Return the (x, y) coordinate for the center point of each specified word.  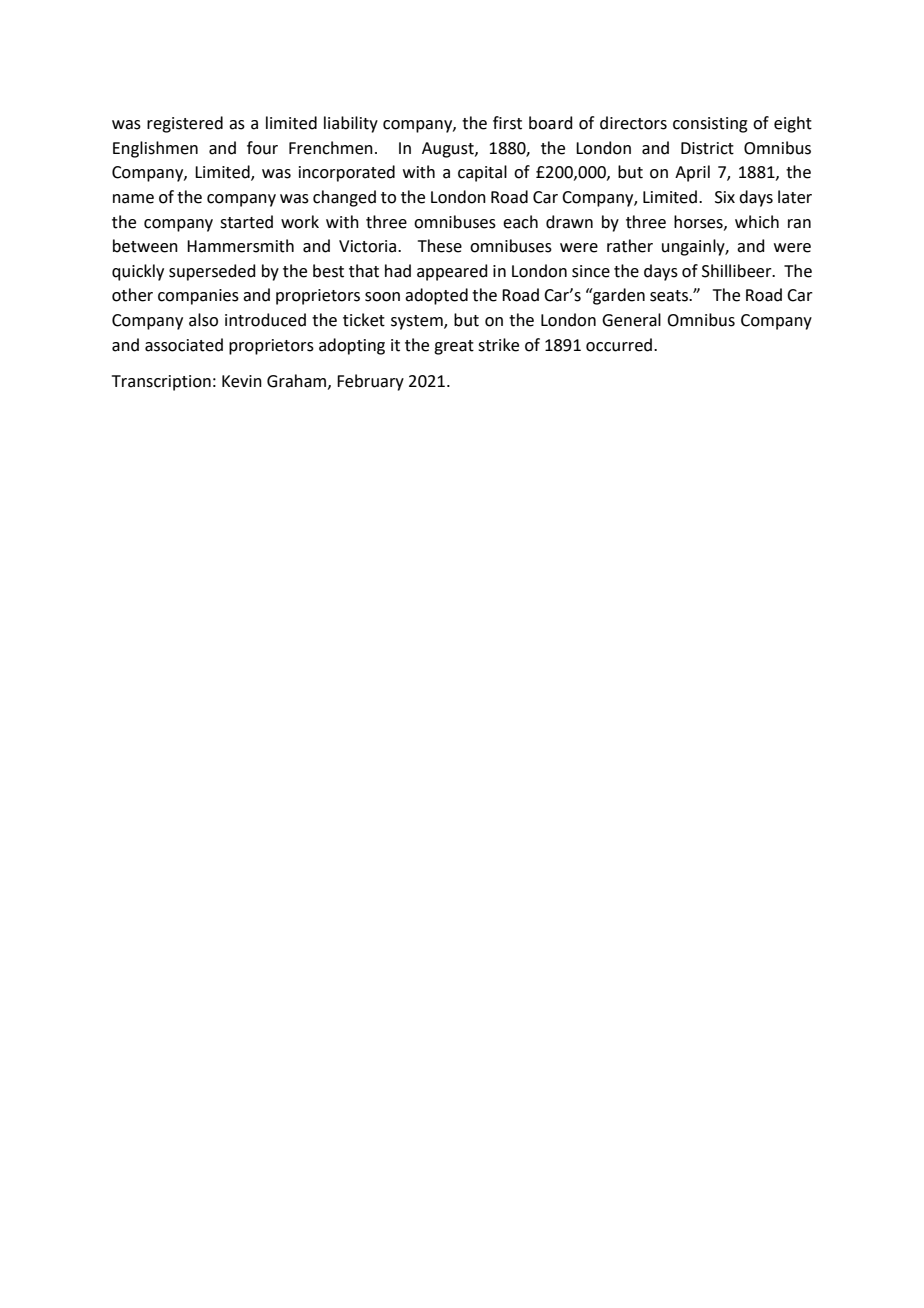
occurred (619, 345)
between (145, 246)
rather (630, 246)
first (507, 123)
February (370, 382)
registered (185, 124)
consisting (710, 125)
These (440, 246)
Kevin (242, 381)
